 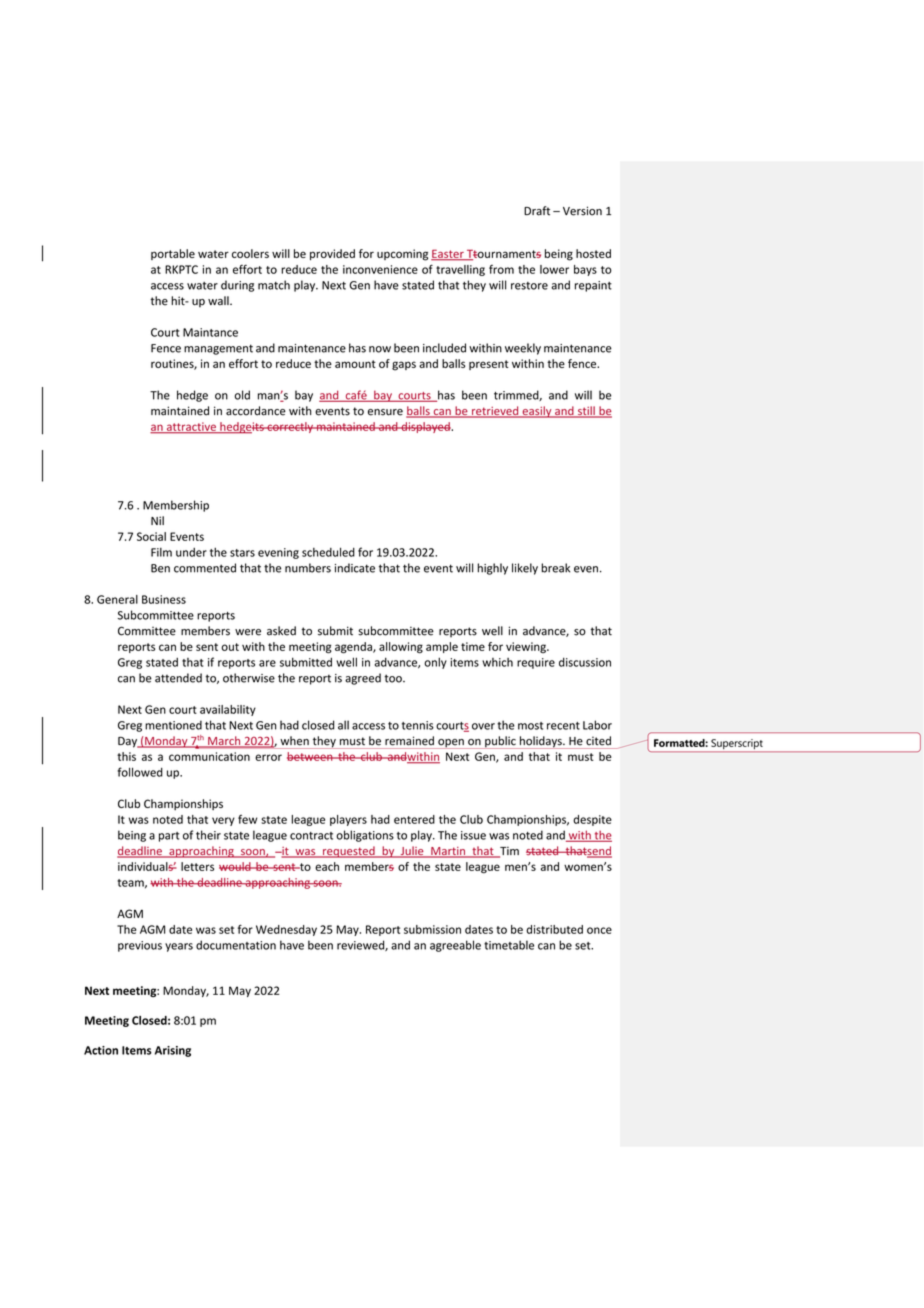 What do you see at coordinates (209, 756) in the image?
I see `communication` at bounding box center [209, 756].
